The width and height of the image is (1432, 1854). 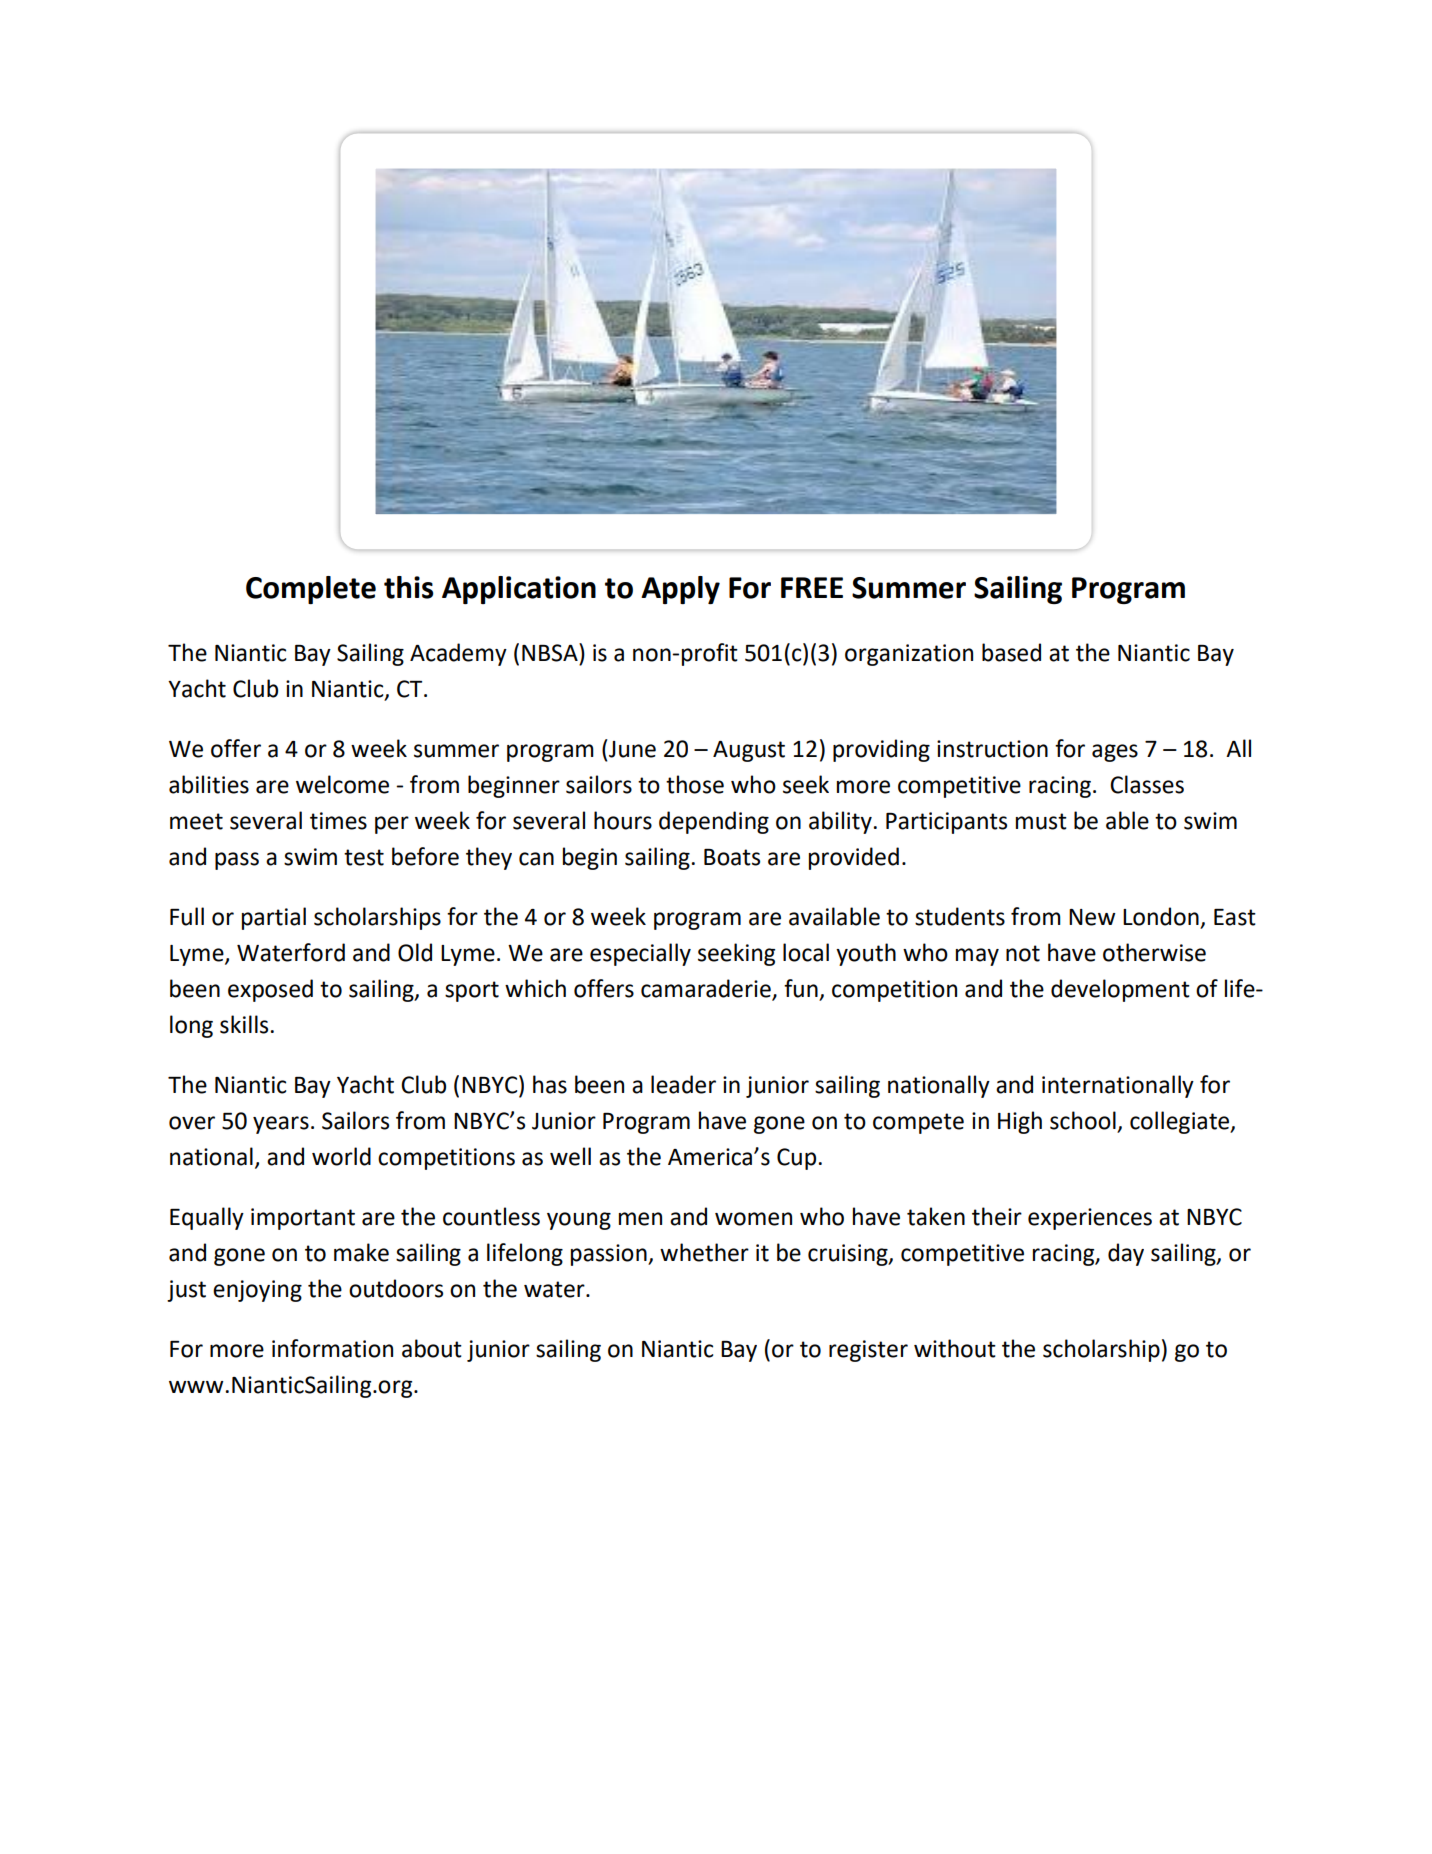 What do you see at coordinates (332, 1348) in the image?
I see `information` at bounding box center [332, 1348].
